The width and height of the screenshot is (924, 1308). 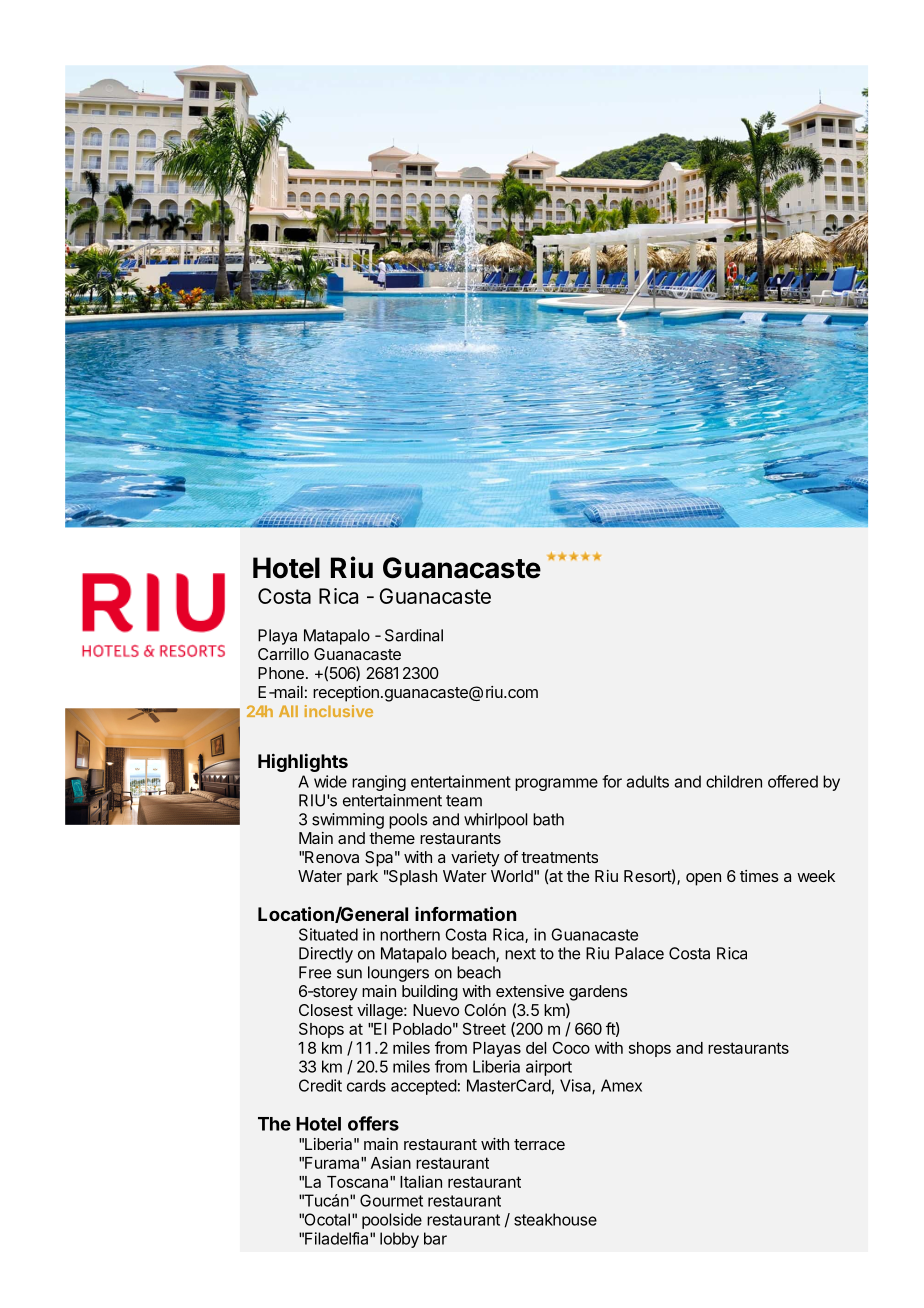 What do you see at coordinates (391, 1200) in the screenshot?
I see `Gourmet` at bounding box center [391, 1200].
